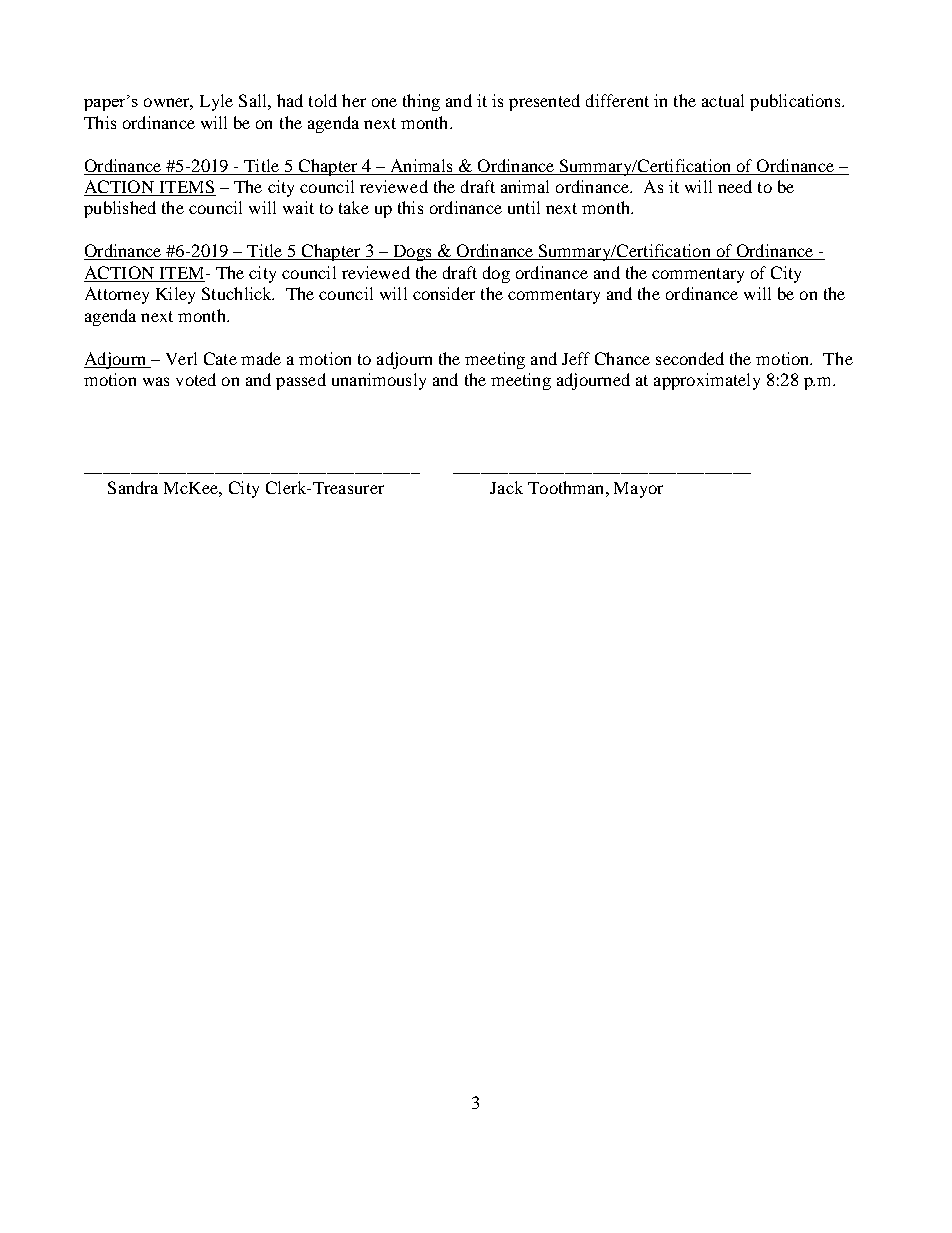 Image resolution: width=952 pixels, height=1233 pixels. I want to click on unanimously, so click(379, 381).
